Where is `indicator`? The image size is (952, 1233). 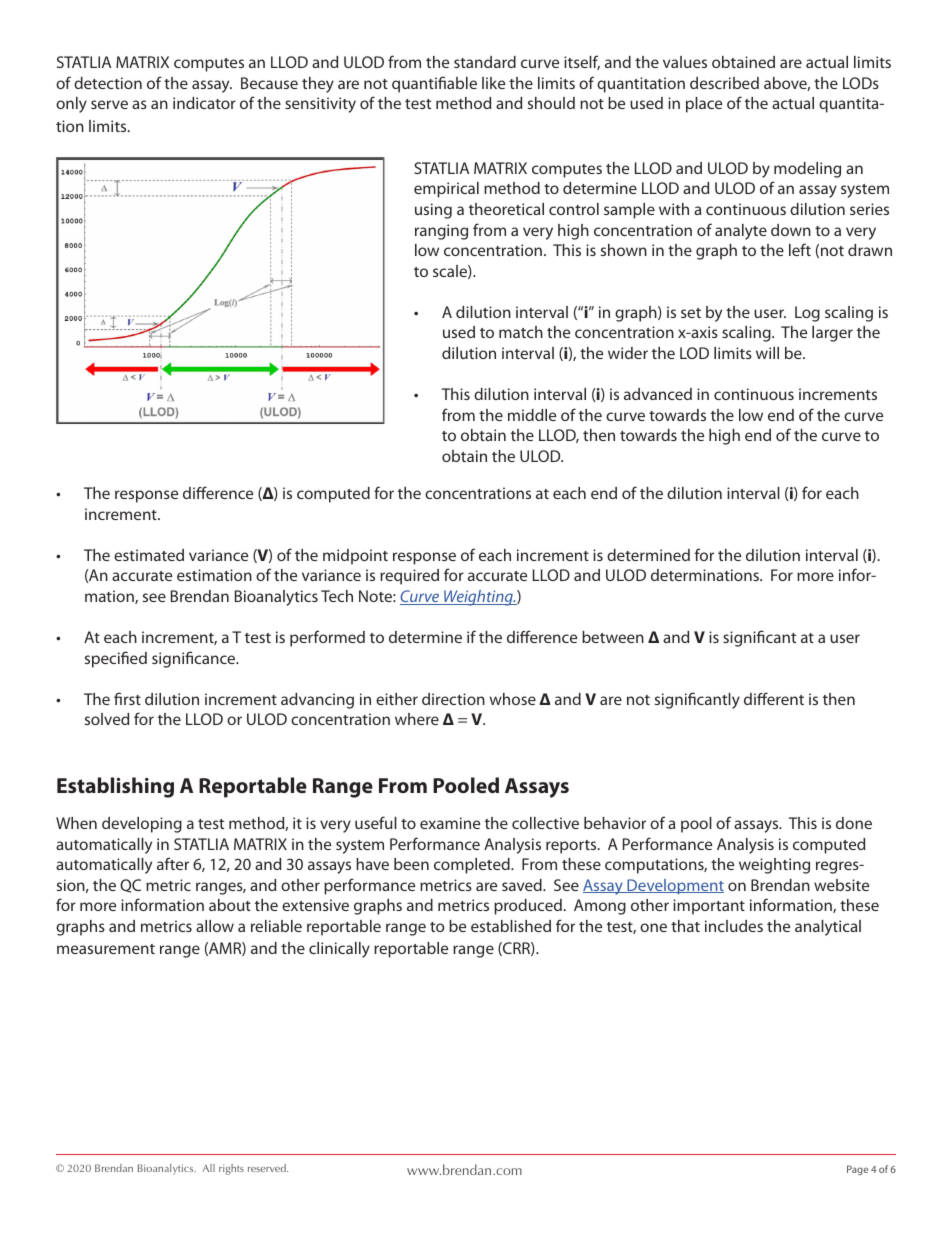 indicator is located at coordinates (204, 103).
